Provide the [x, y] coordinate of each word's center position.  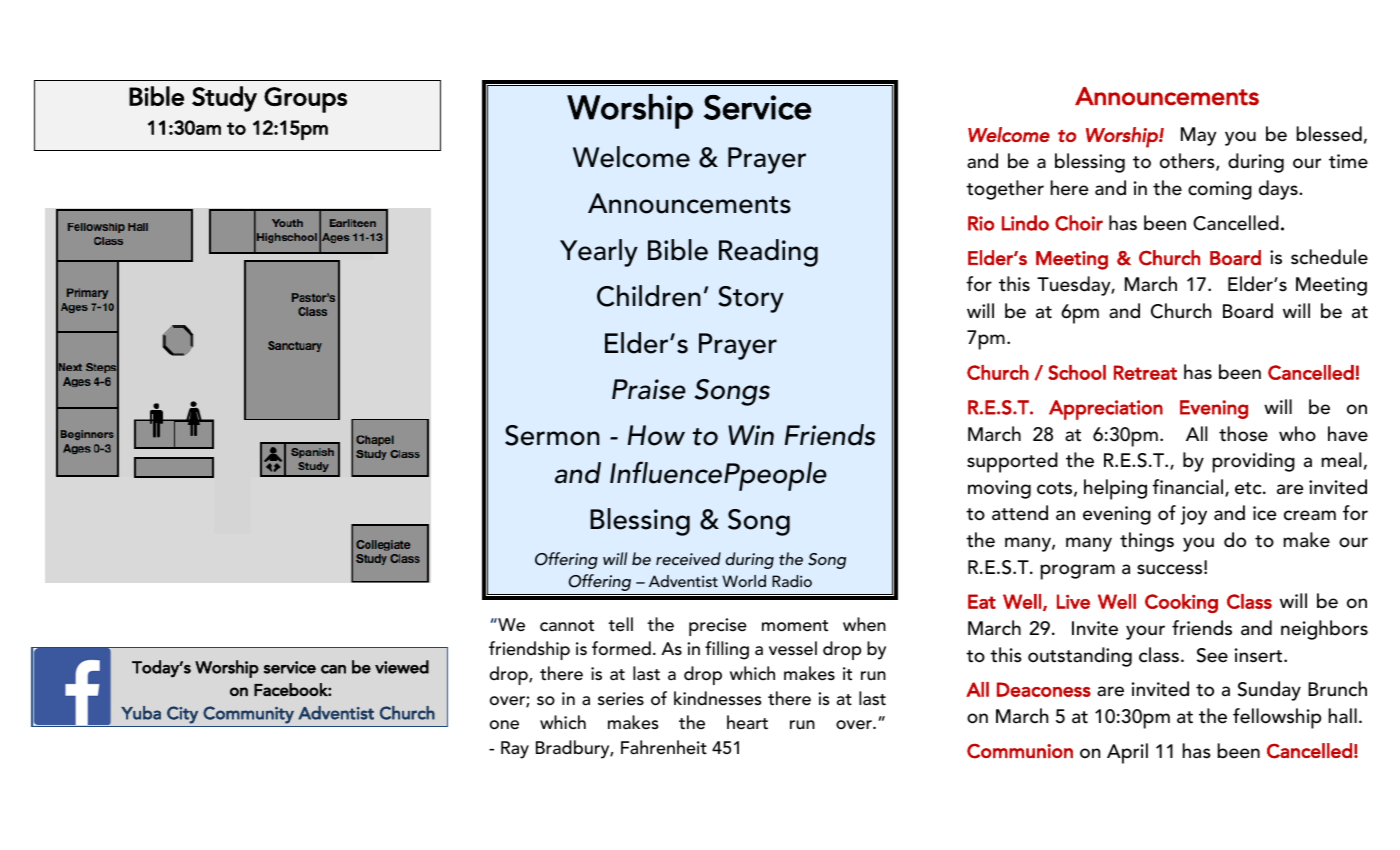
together [1005, 190]
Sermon [552, 435]
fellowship [1277, 718]
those [1243, 434]
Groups [305, 100]
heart [747, 722]
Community [248, 715]
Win [751, 435]
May [1199, 136]
